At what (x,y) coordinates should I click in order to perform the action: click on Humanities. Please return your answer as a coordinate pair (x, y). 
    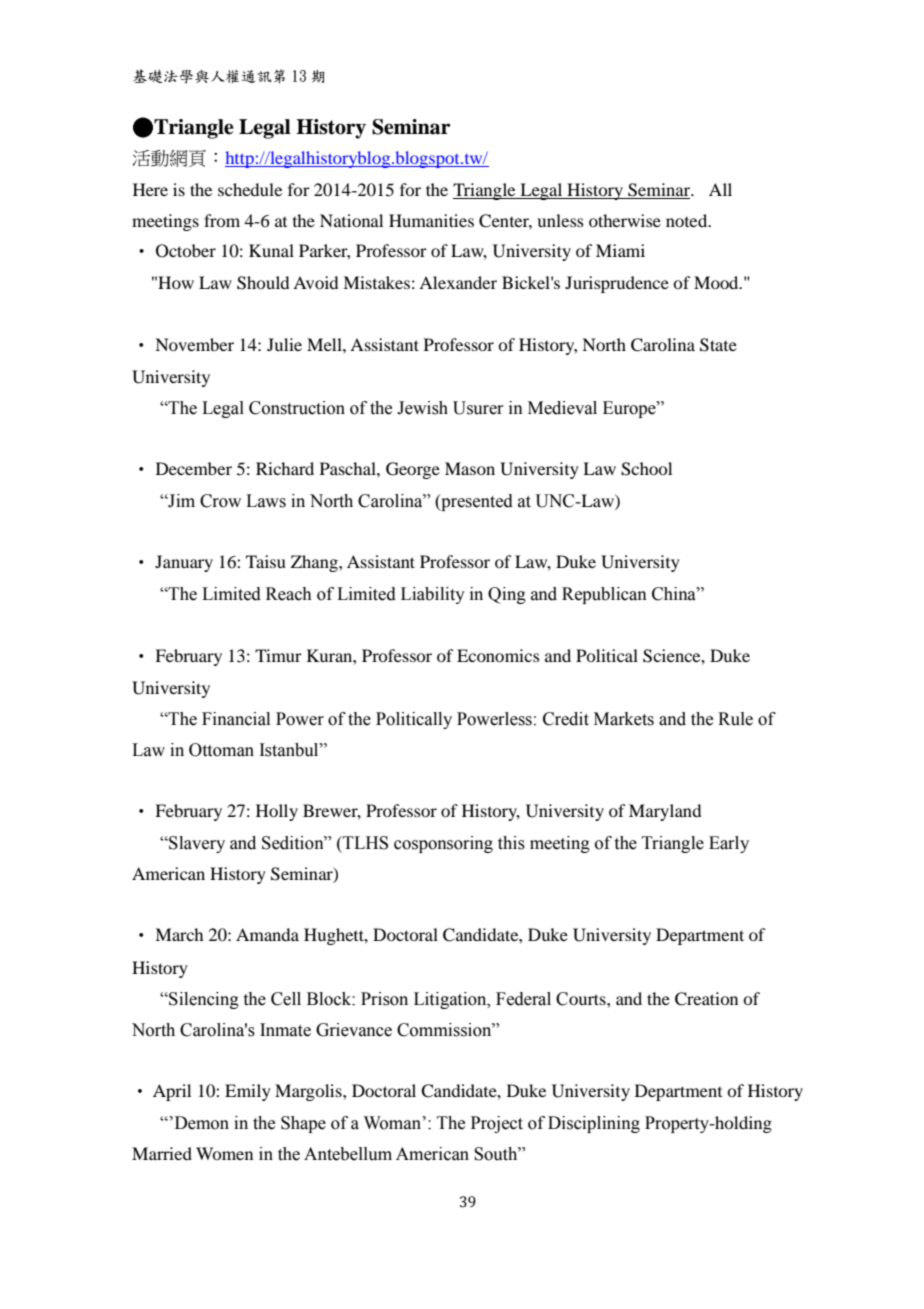
    Looking at the image, I should click on (431, 220).
